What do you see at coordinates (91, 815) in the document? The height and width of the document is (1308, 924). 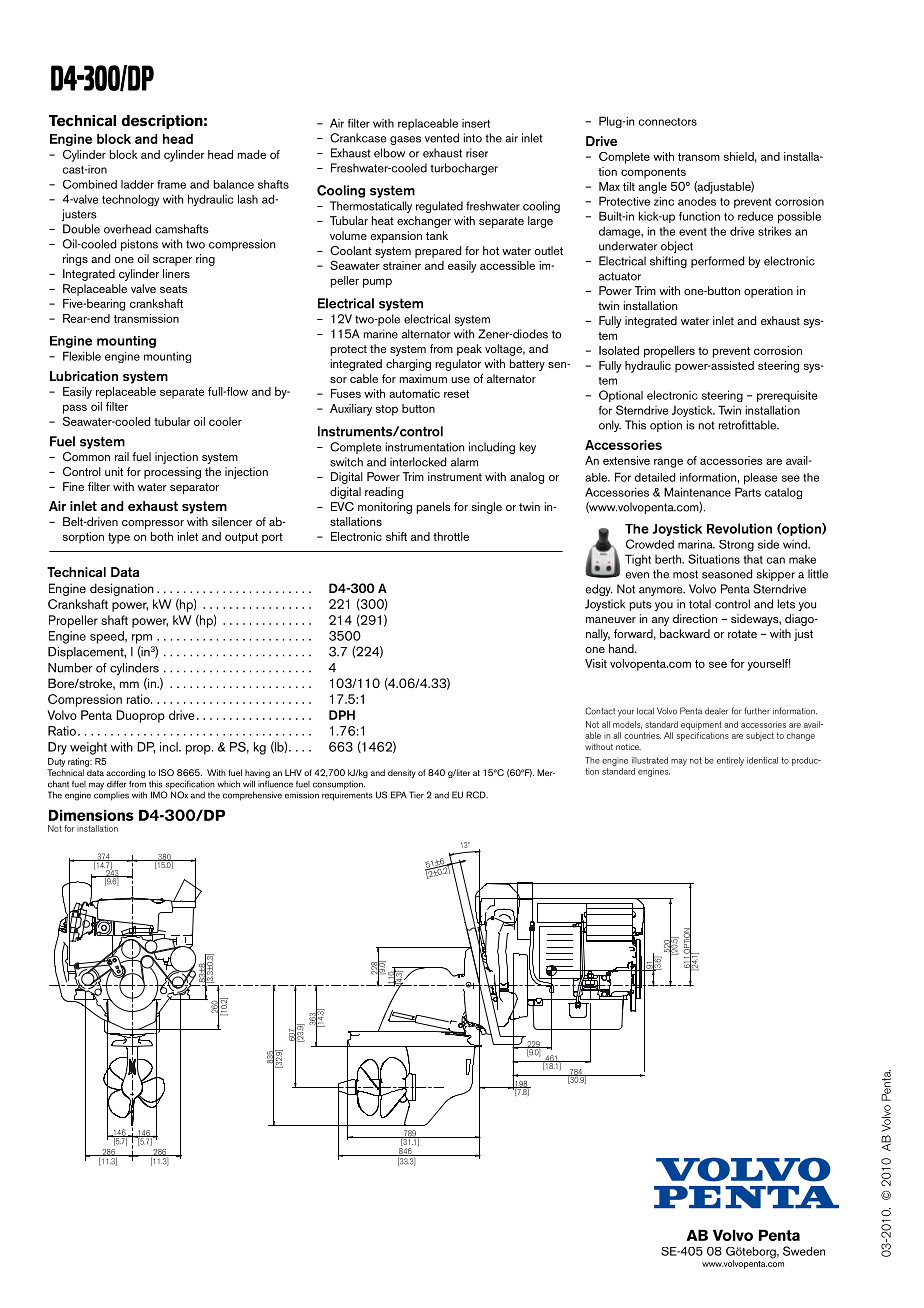 I see `Dimensions` at bounding box center [91, 815].
